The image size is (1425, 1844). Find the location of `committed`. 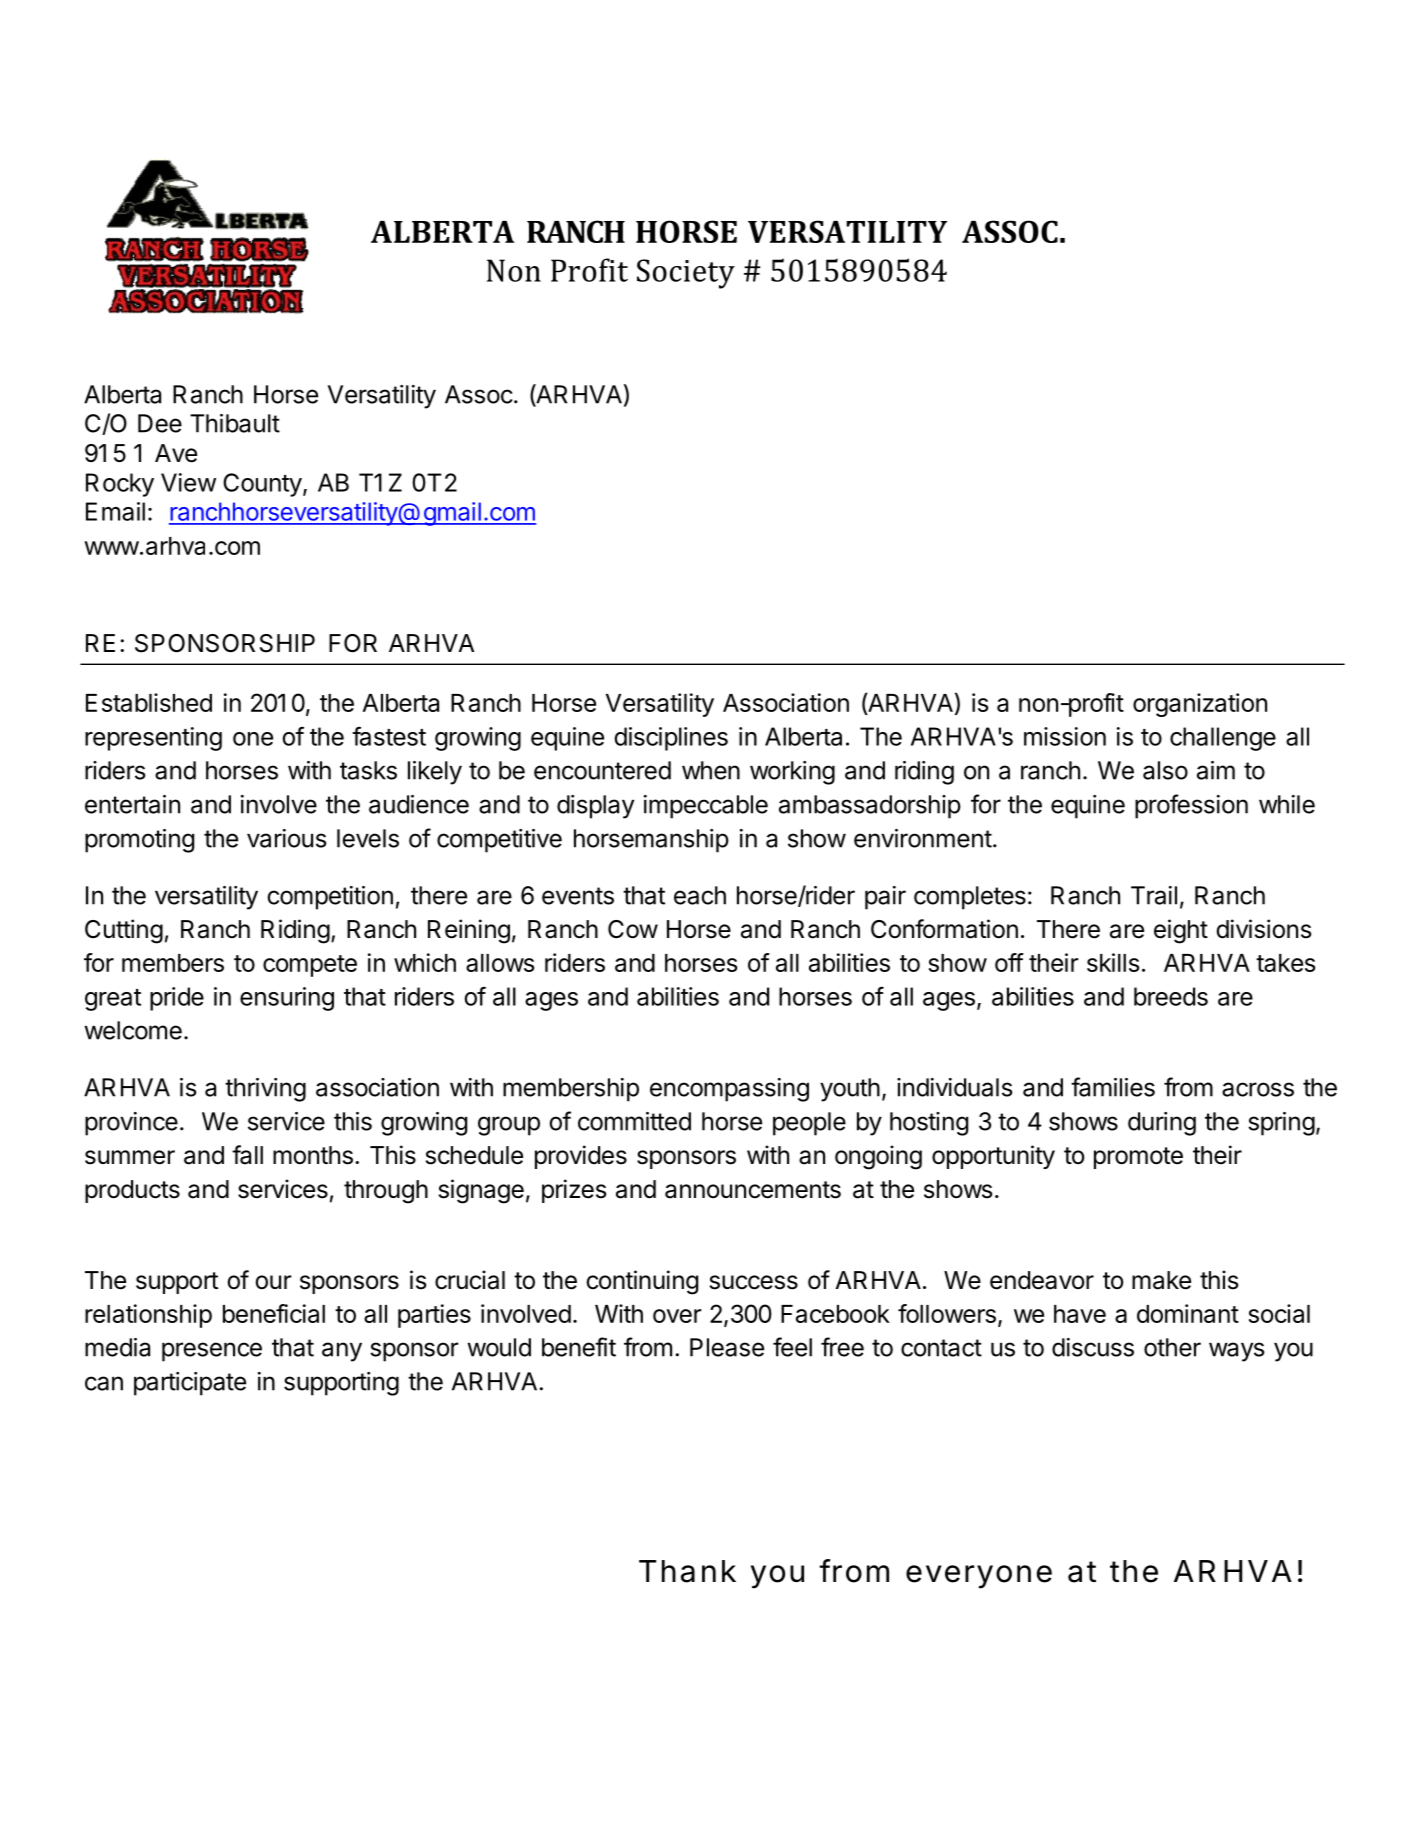

committed is located at coordinates (634, 1121).
